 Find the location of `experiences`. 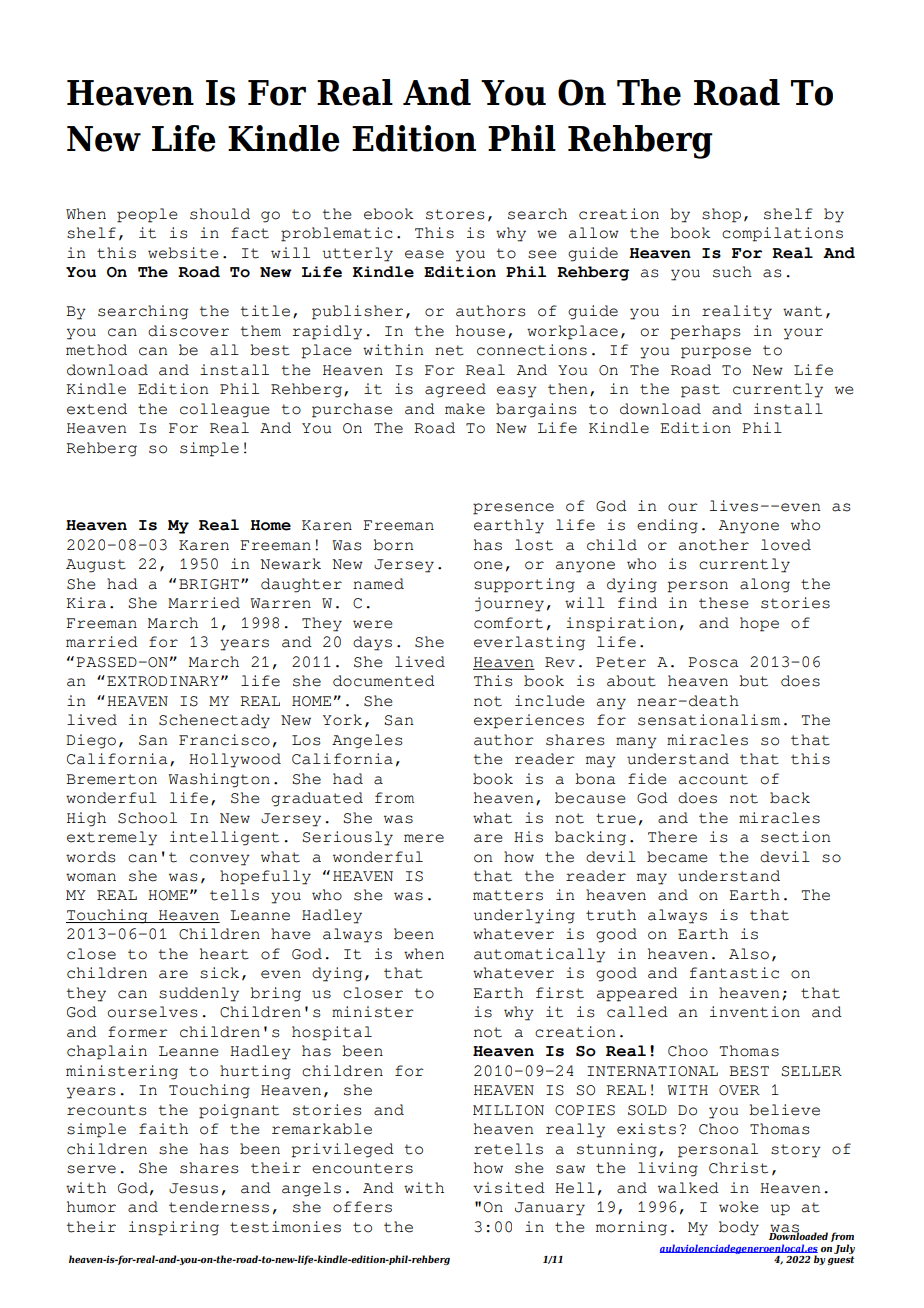

experiences is located at coordinates (529, 721).
